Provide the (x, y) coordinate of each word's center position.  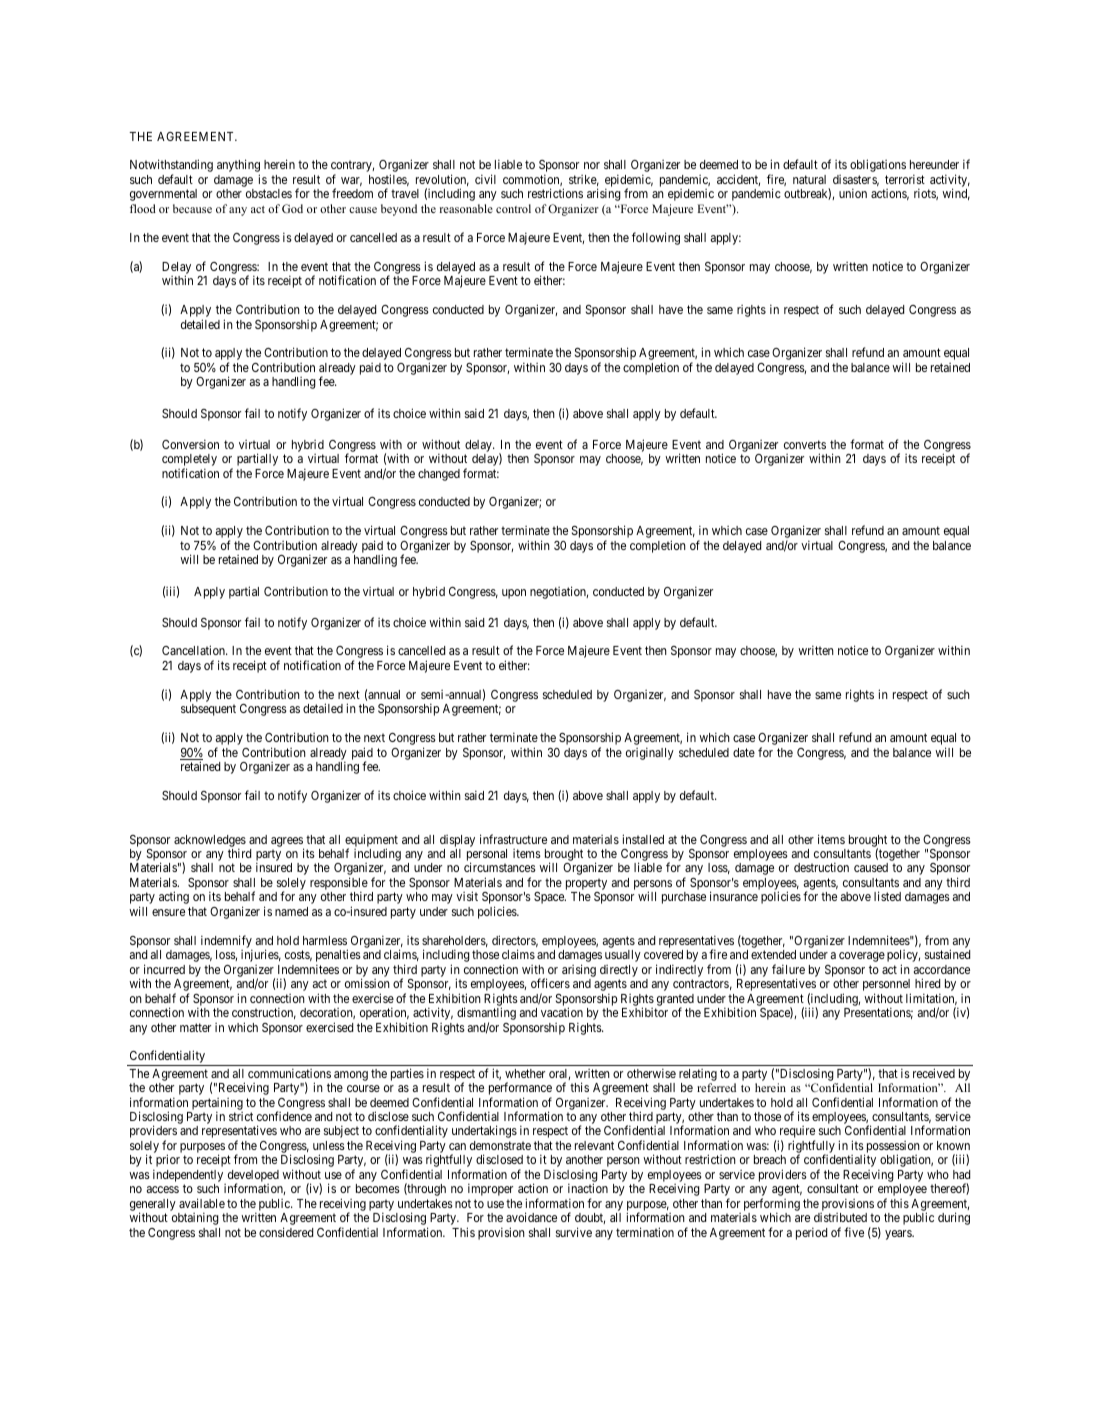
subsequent (208, 710)
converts (805, 444)
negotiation (559, 592)
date (744, 752)
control (513, 208)
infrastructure (513, 839)
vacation (562, 1012)
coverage (862, 957)
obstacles (269, 193)
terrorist (905, 179)
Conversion (190, 444)
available (202, 1203)
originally (650, 753)
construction (264, 1013)
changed (439, 475)
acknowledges (210, 842)
